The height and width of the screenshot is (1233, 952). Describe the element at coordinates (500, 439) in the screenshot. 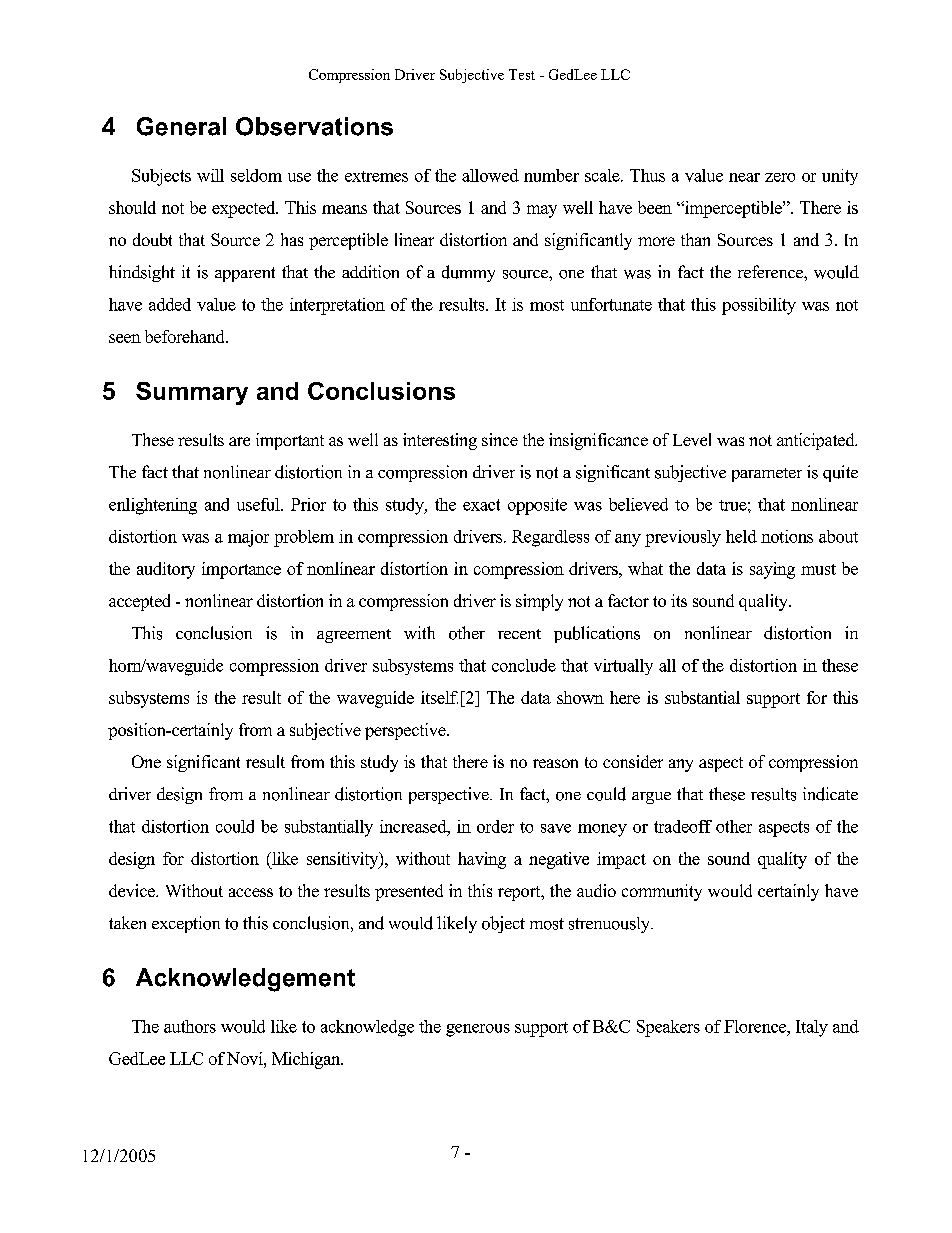

I see `since` at that location.
